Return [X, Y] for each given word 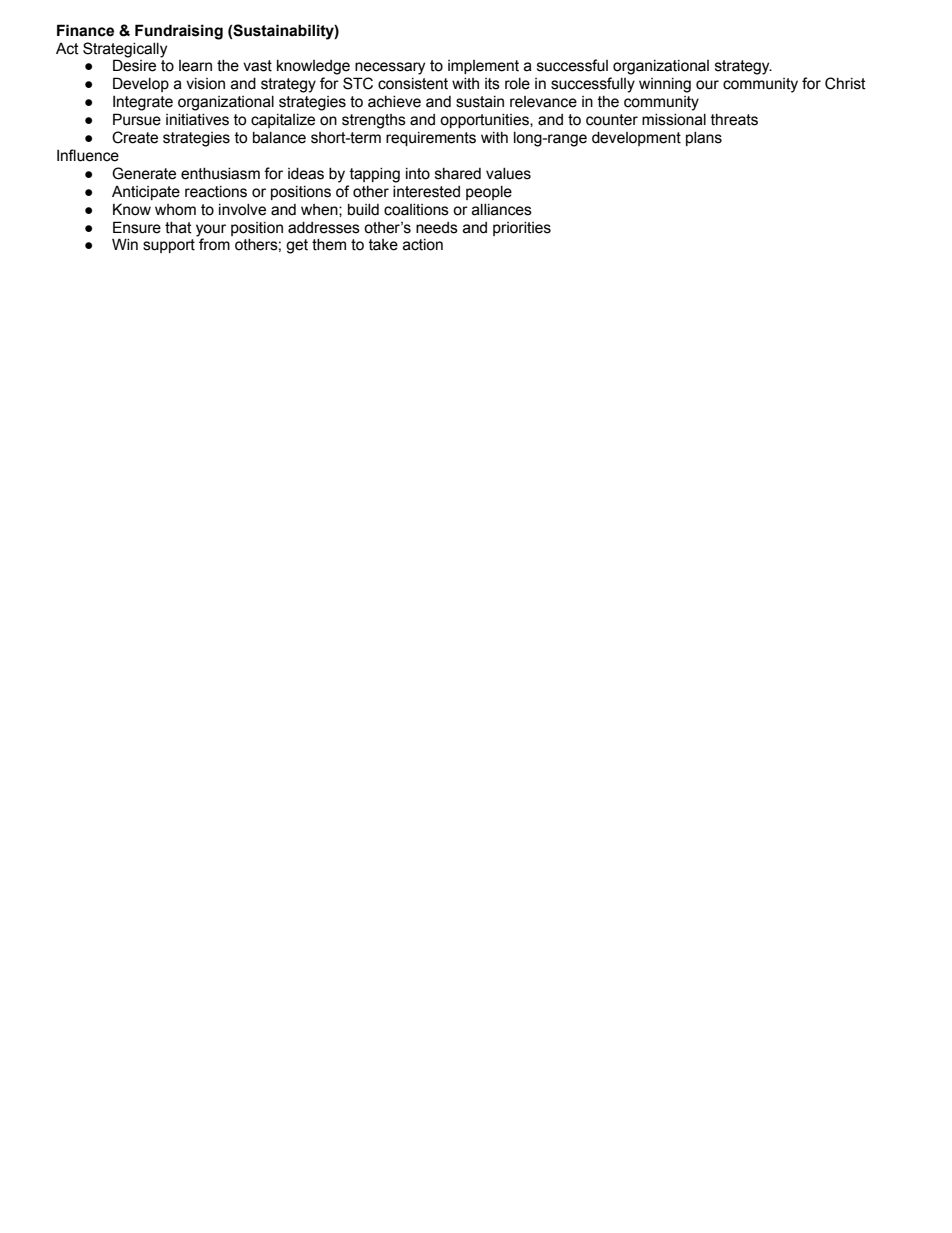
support [169, 246]
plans [704, 139]
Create [135, 137]
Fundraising [179, 32]
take [383, 245]
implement [483, 67]
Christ [845, 83]
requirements [431, 139]
